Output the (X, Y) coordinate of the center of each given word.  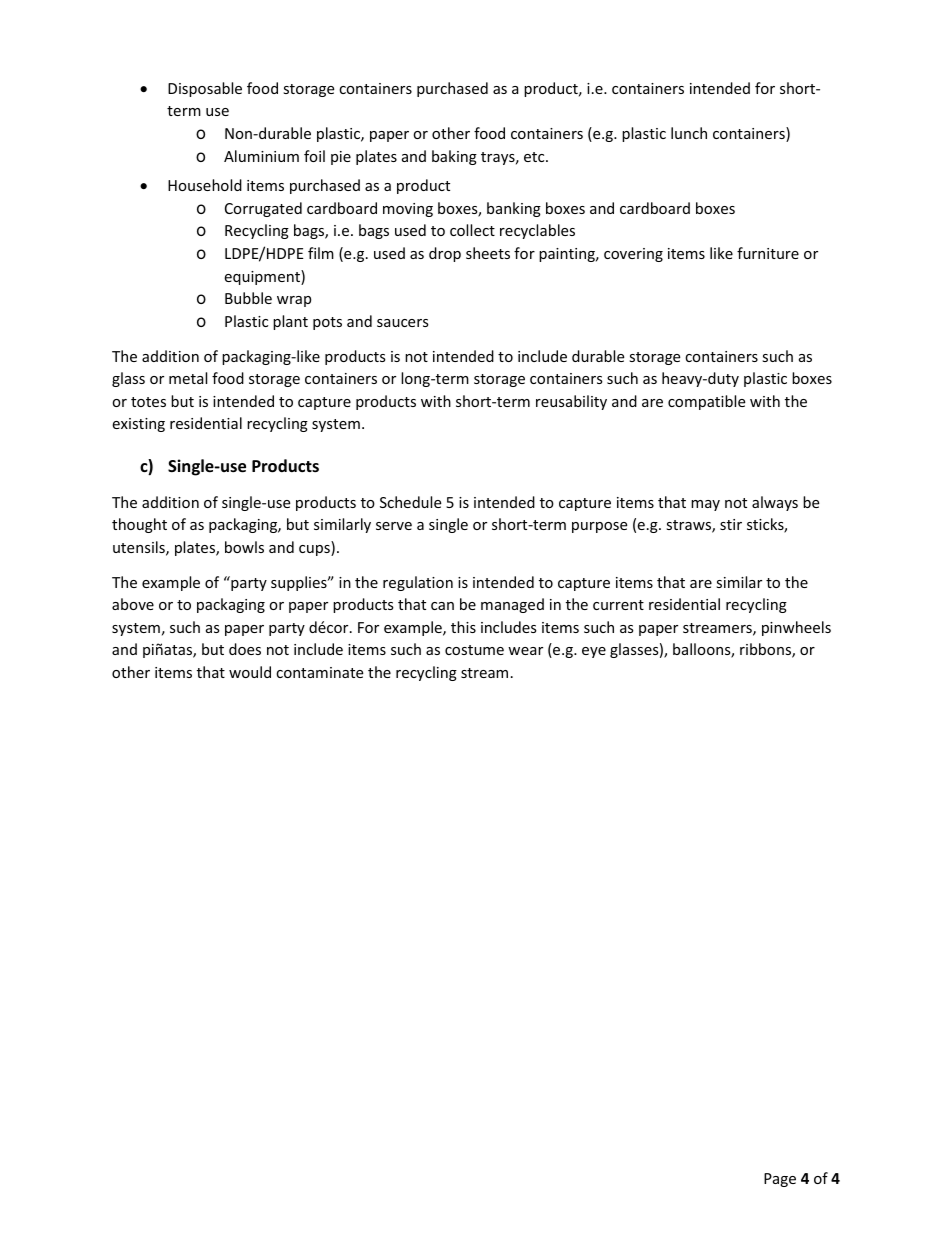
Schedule (410, 502)
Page (780, 1180)
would (250, 672)
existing (138, 425)
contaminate (319, 672)
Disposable (205, 89)
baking (454, 157)
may (705, 505)
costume (474, 650)
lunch (689, 133)
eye (594, 652)
